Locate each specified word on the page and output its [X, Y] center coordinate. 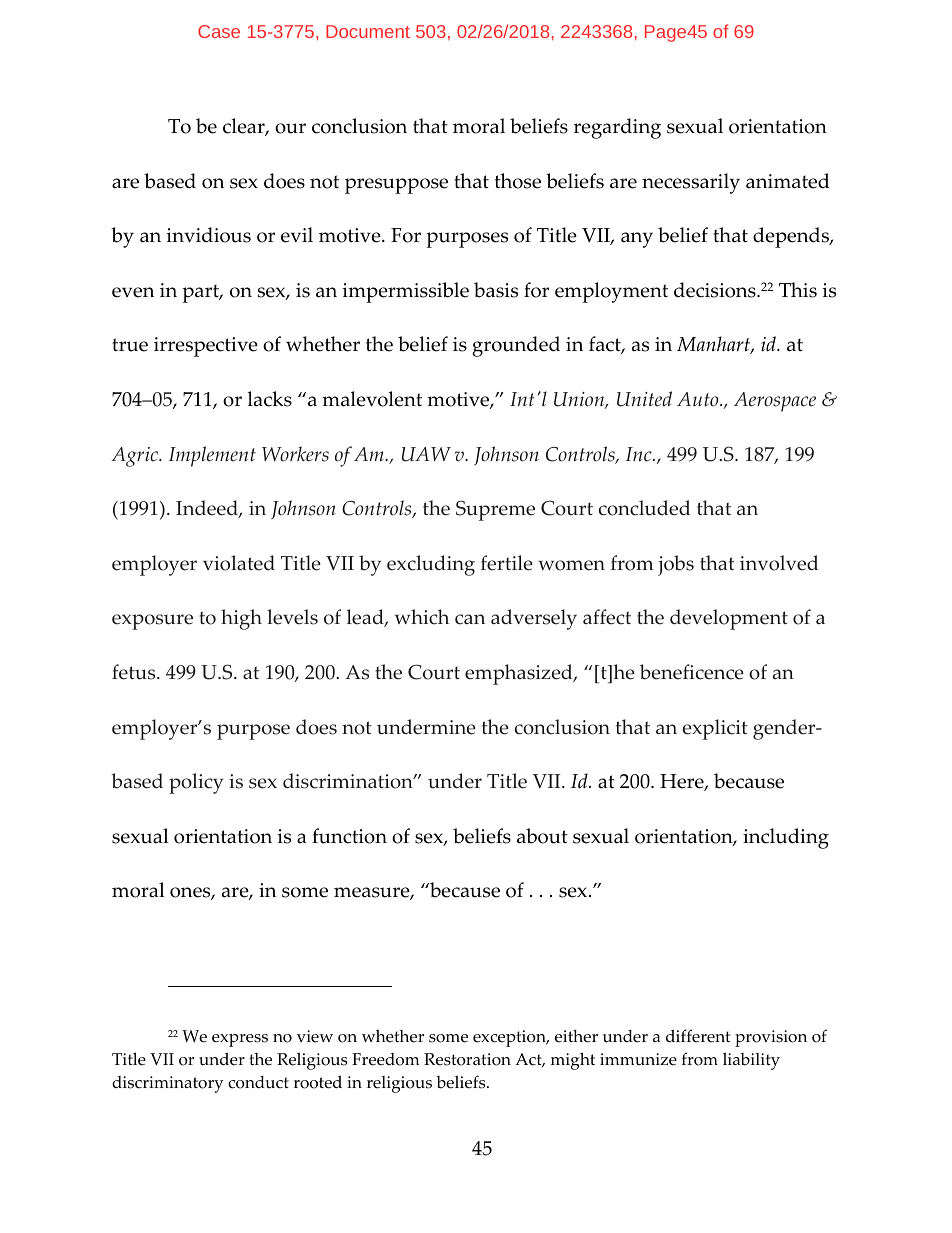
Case [219, 31]
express [240, 1040]
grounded [516, 346]
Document [368, 31]
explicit [715, 729]
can [470, 619]
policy [196, 783]
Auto [699, 399]
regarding [617, 128]
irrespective [206, 347]
